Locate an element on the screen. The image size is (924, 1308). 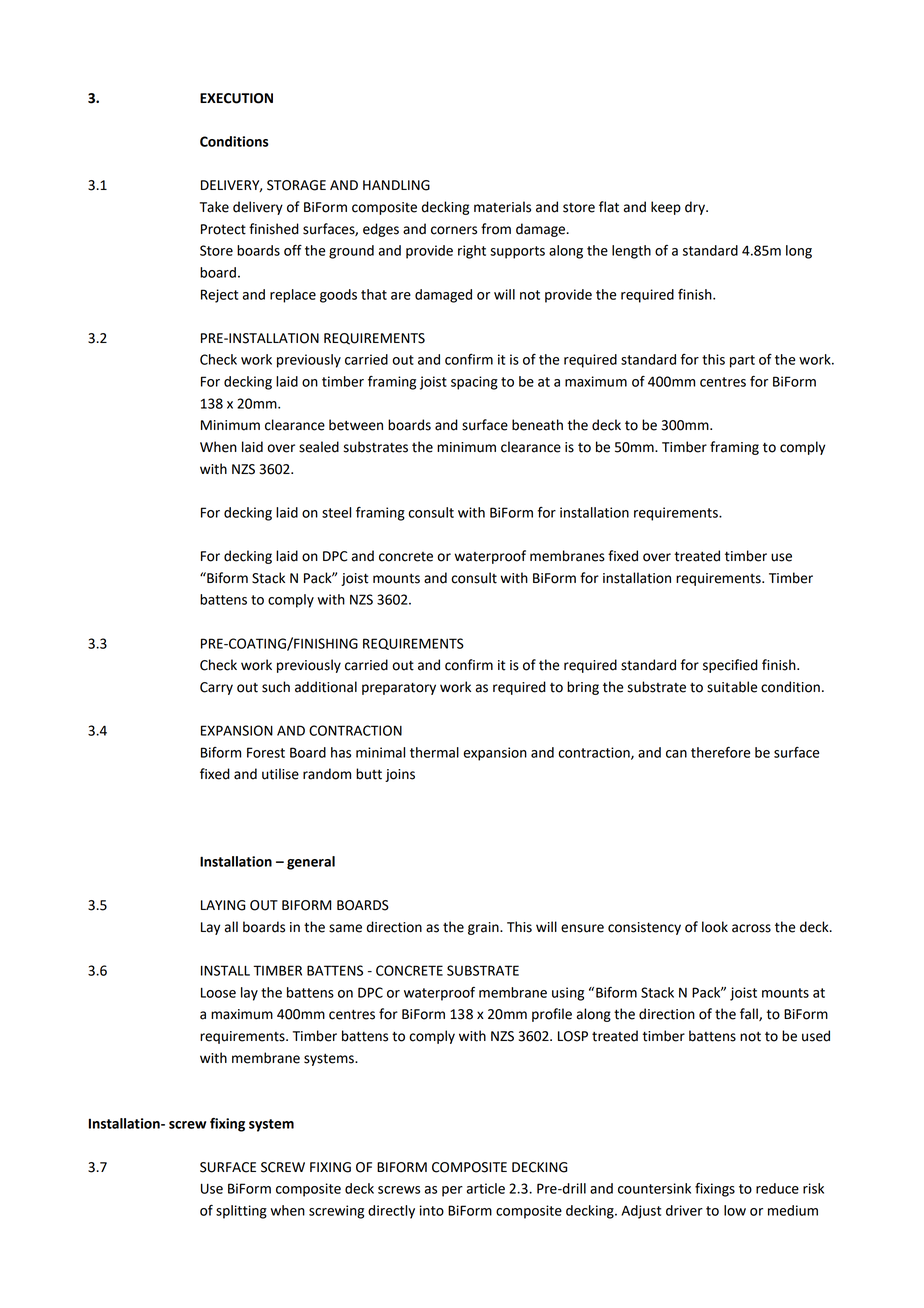
part is located at coordinates (742, 361).
